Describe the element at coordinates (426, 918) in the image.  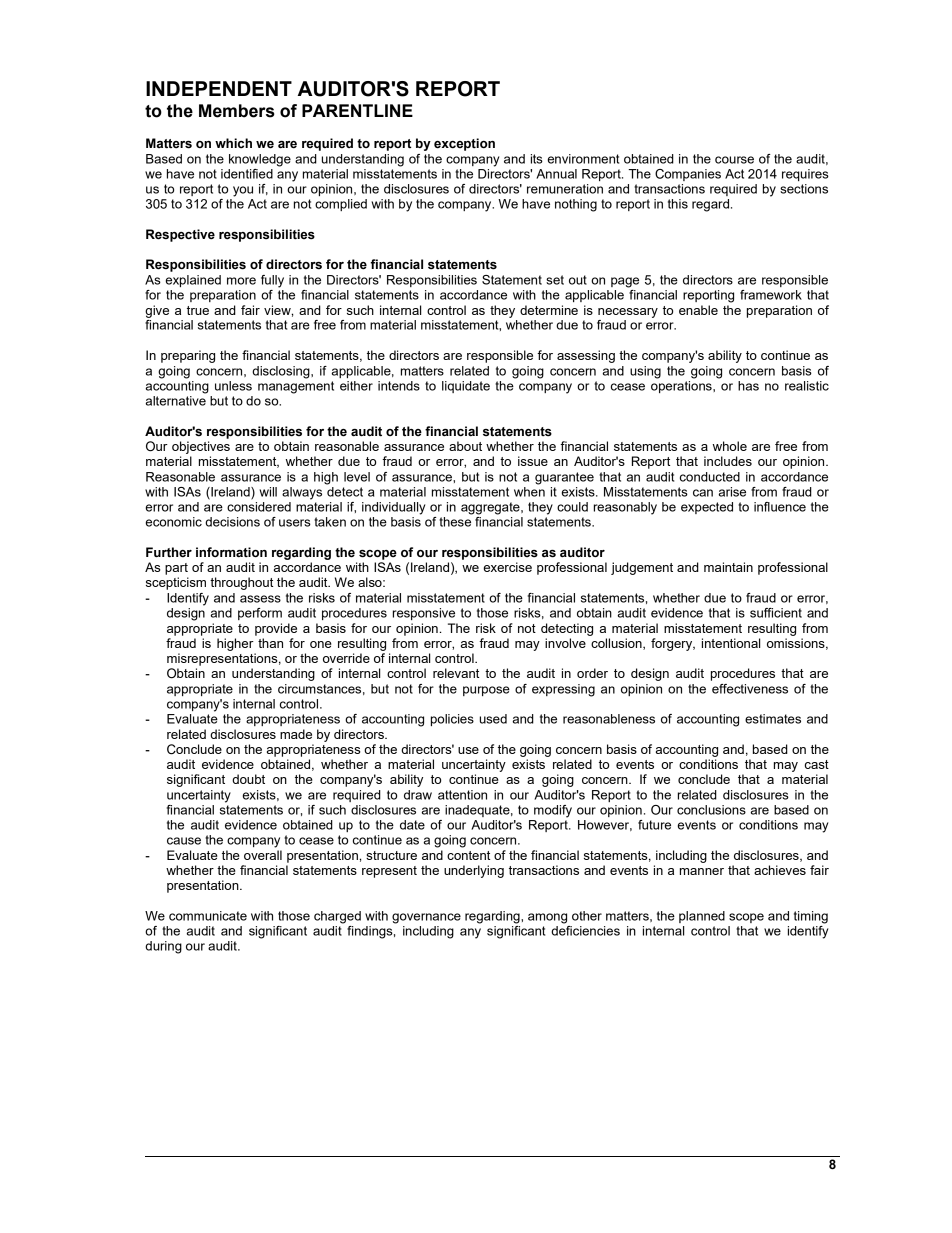
I see `governance` at that location.
